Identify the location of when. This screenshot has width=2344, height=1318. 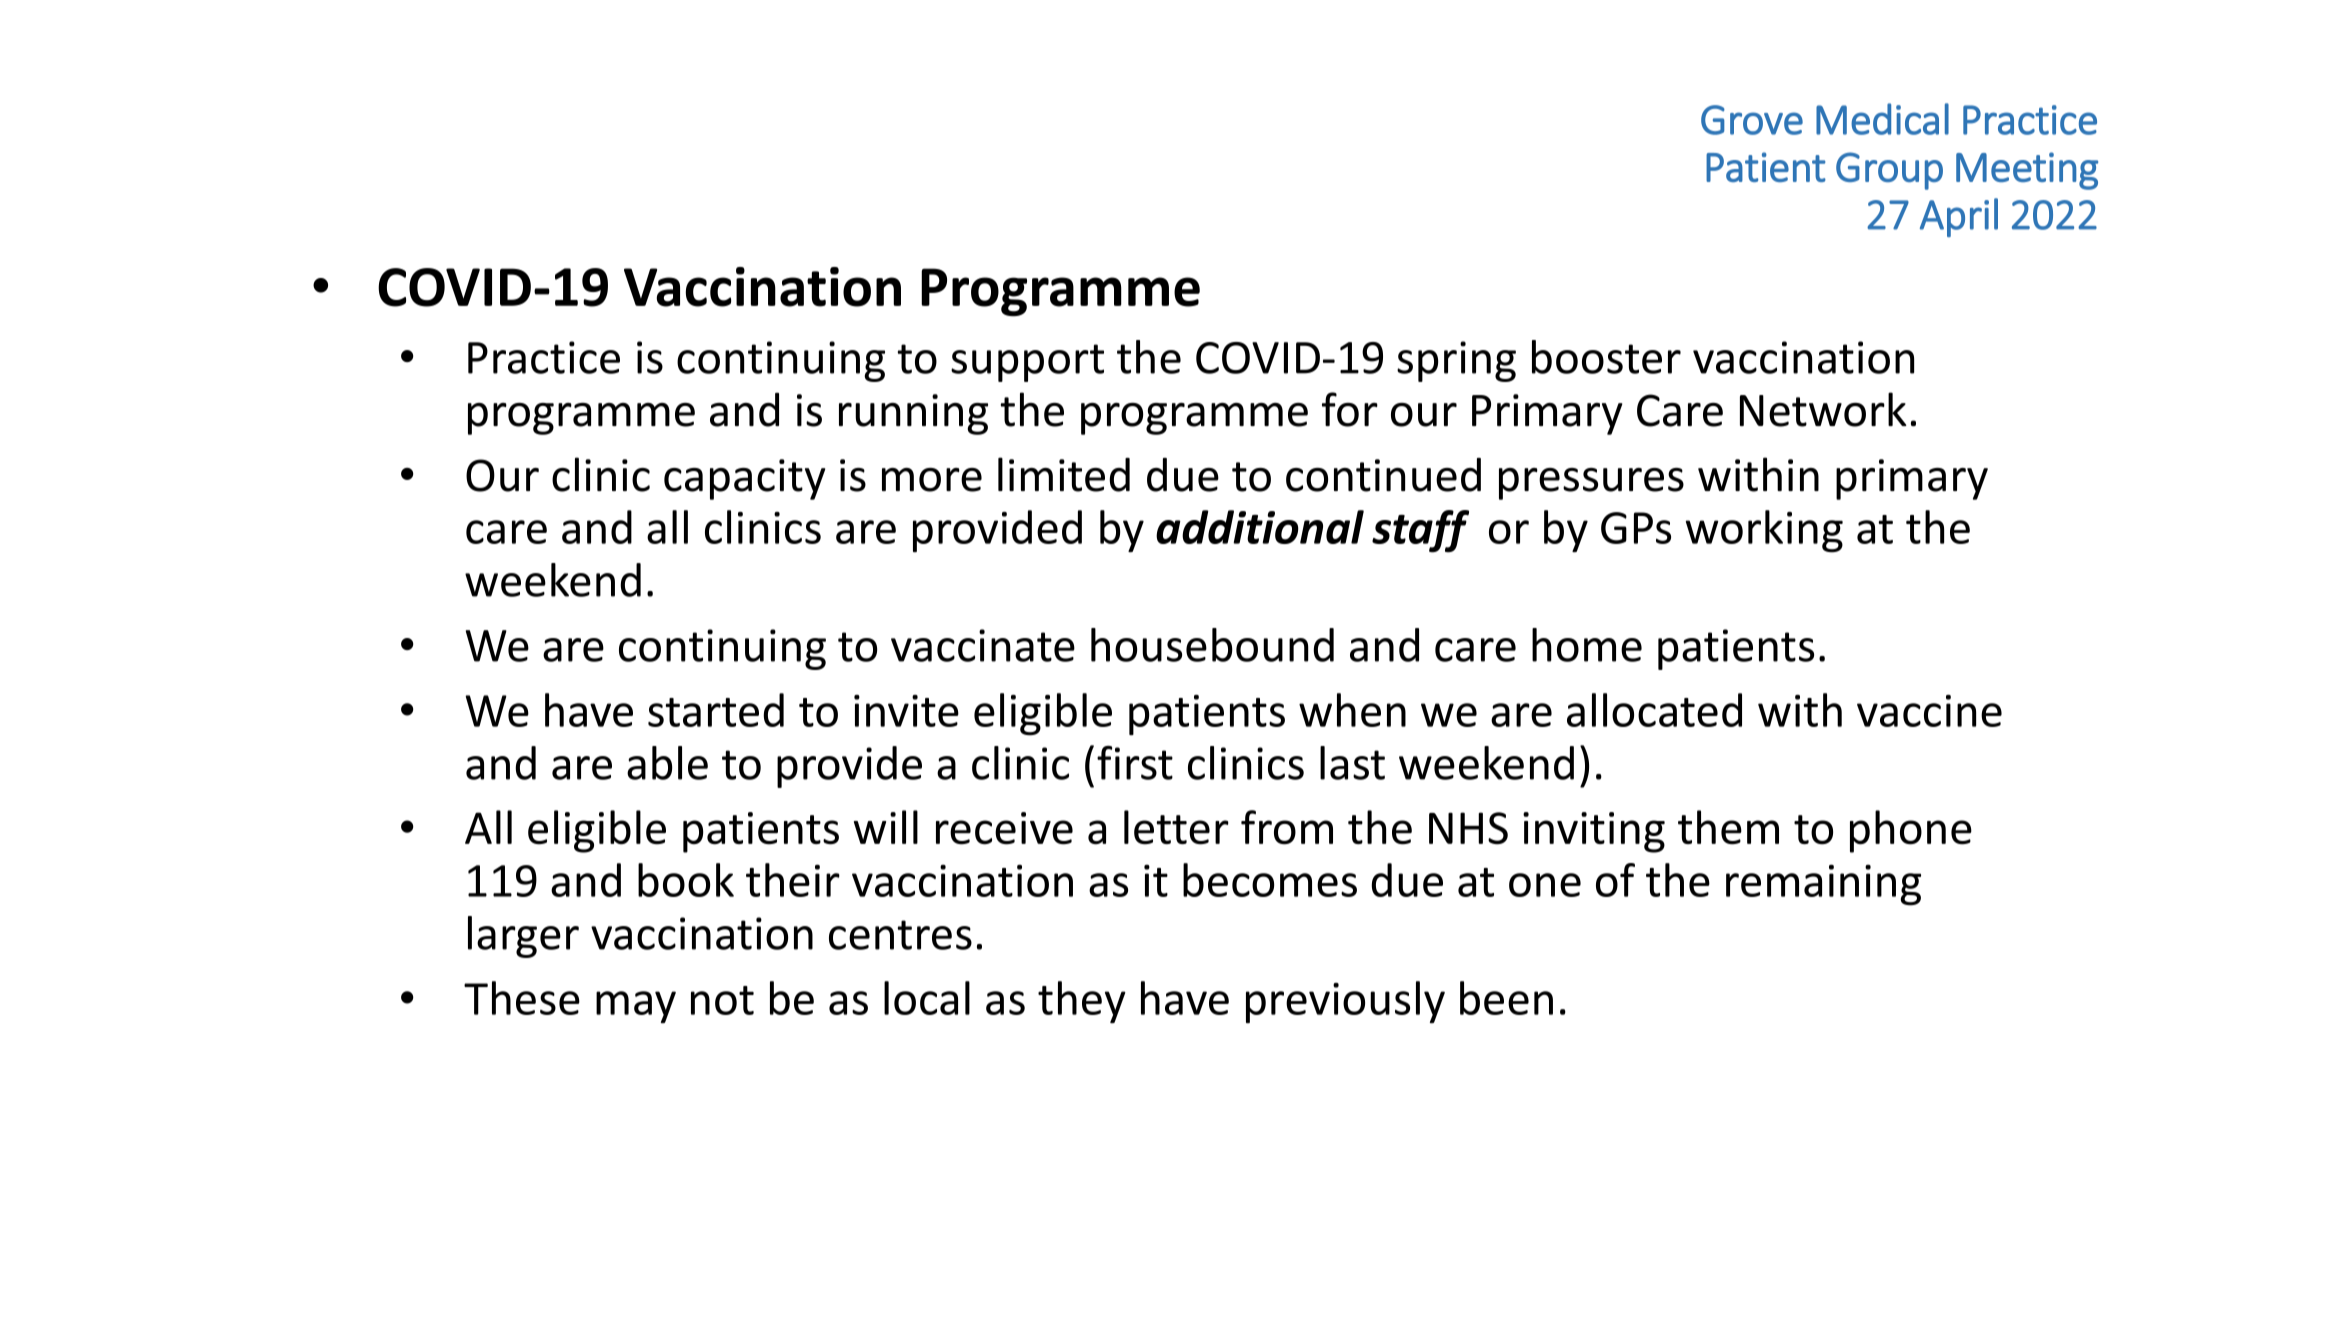
(1352, 710).
